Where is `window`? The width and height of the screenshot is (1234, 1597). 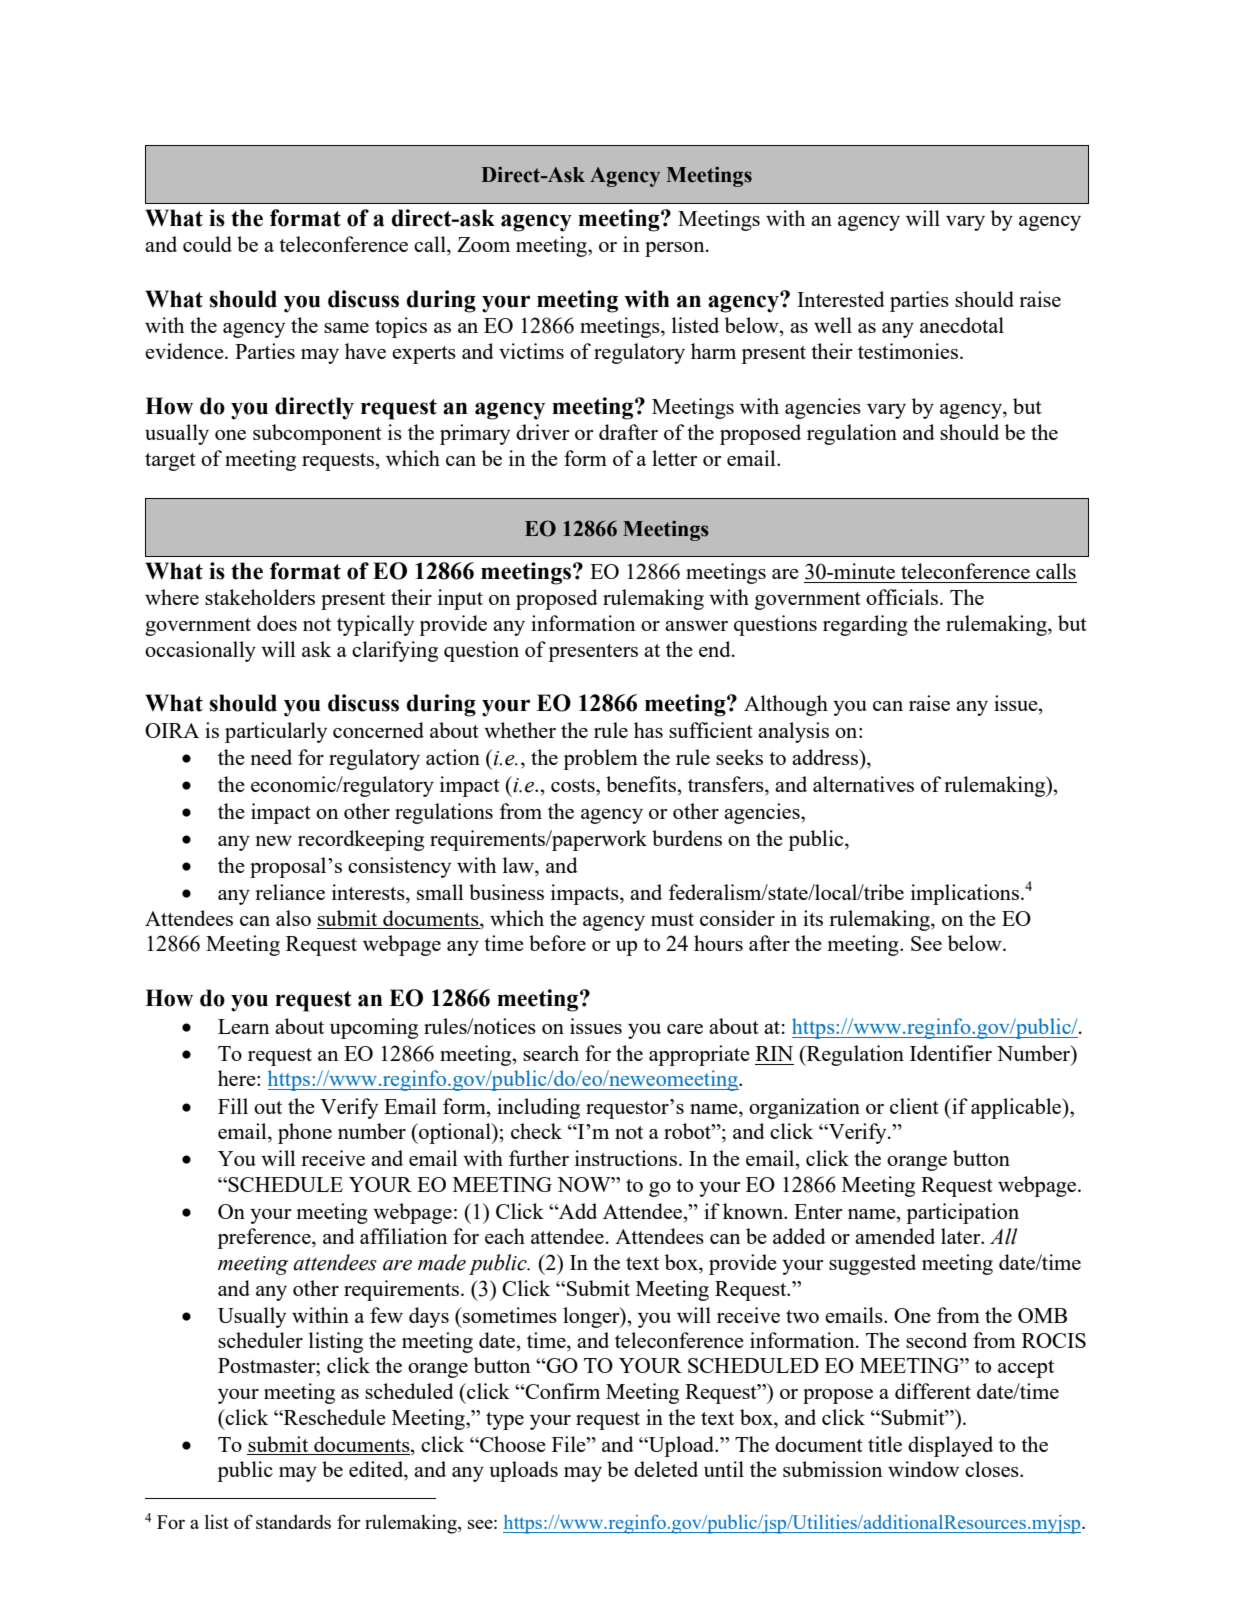
window is located at coordinates (923, 1469).
